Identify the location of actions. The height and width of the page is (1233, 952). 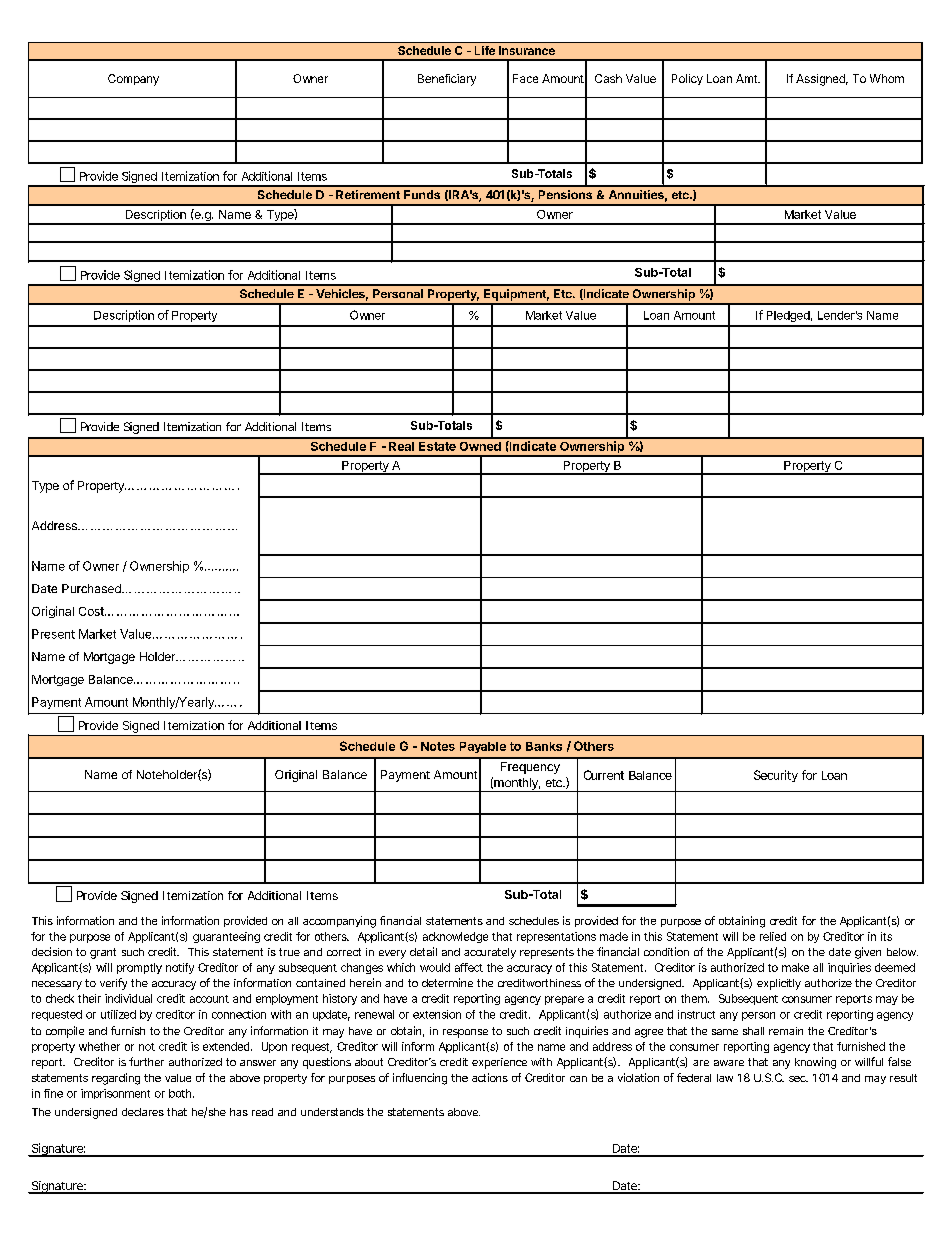
(490, 1077).
